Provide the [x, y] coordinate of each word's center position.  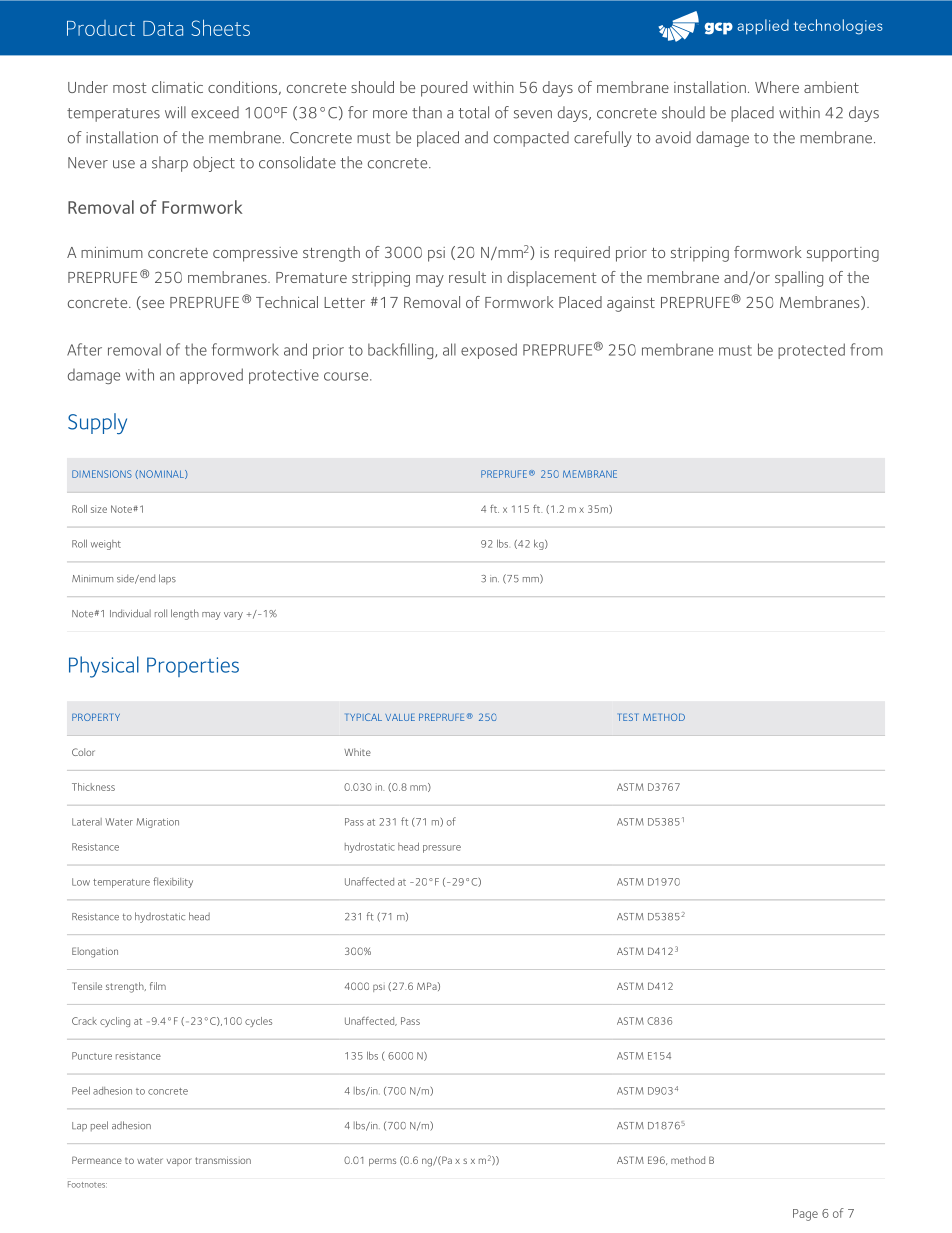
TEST [628, 717]
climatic [177, 87]
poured [444, 89]
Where [777, 87]
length [185, 614]
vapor [179, 1162]
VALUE [400, 717]
